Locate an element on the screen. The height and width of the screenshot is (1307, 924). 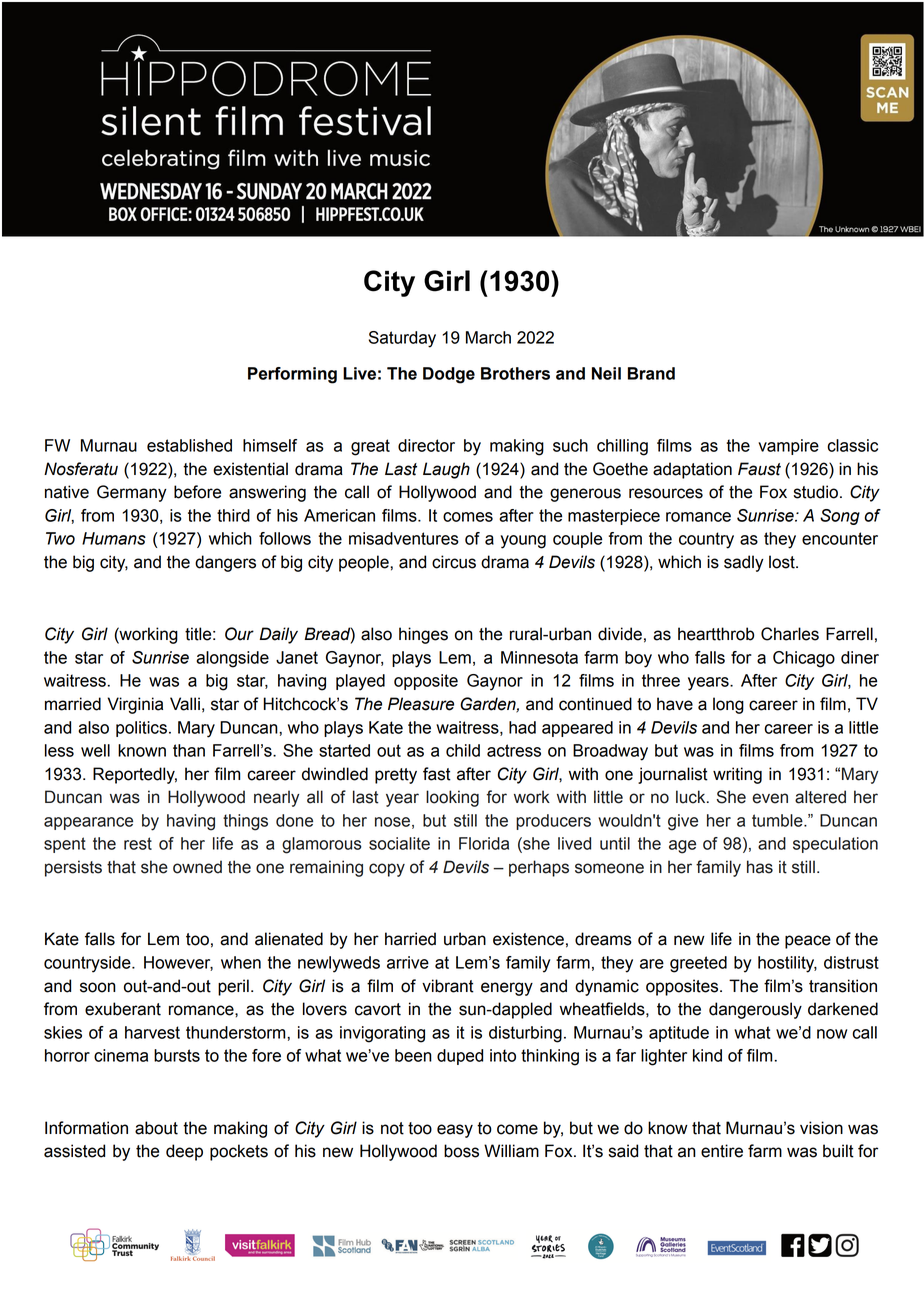
Brand is located at coordinates (651, 373).
